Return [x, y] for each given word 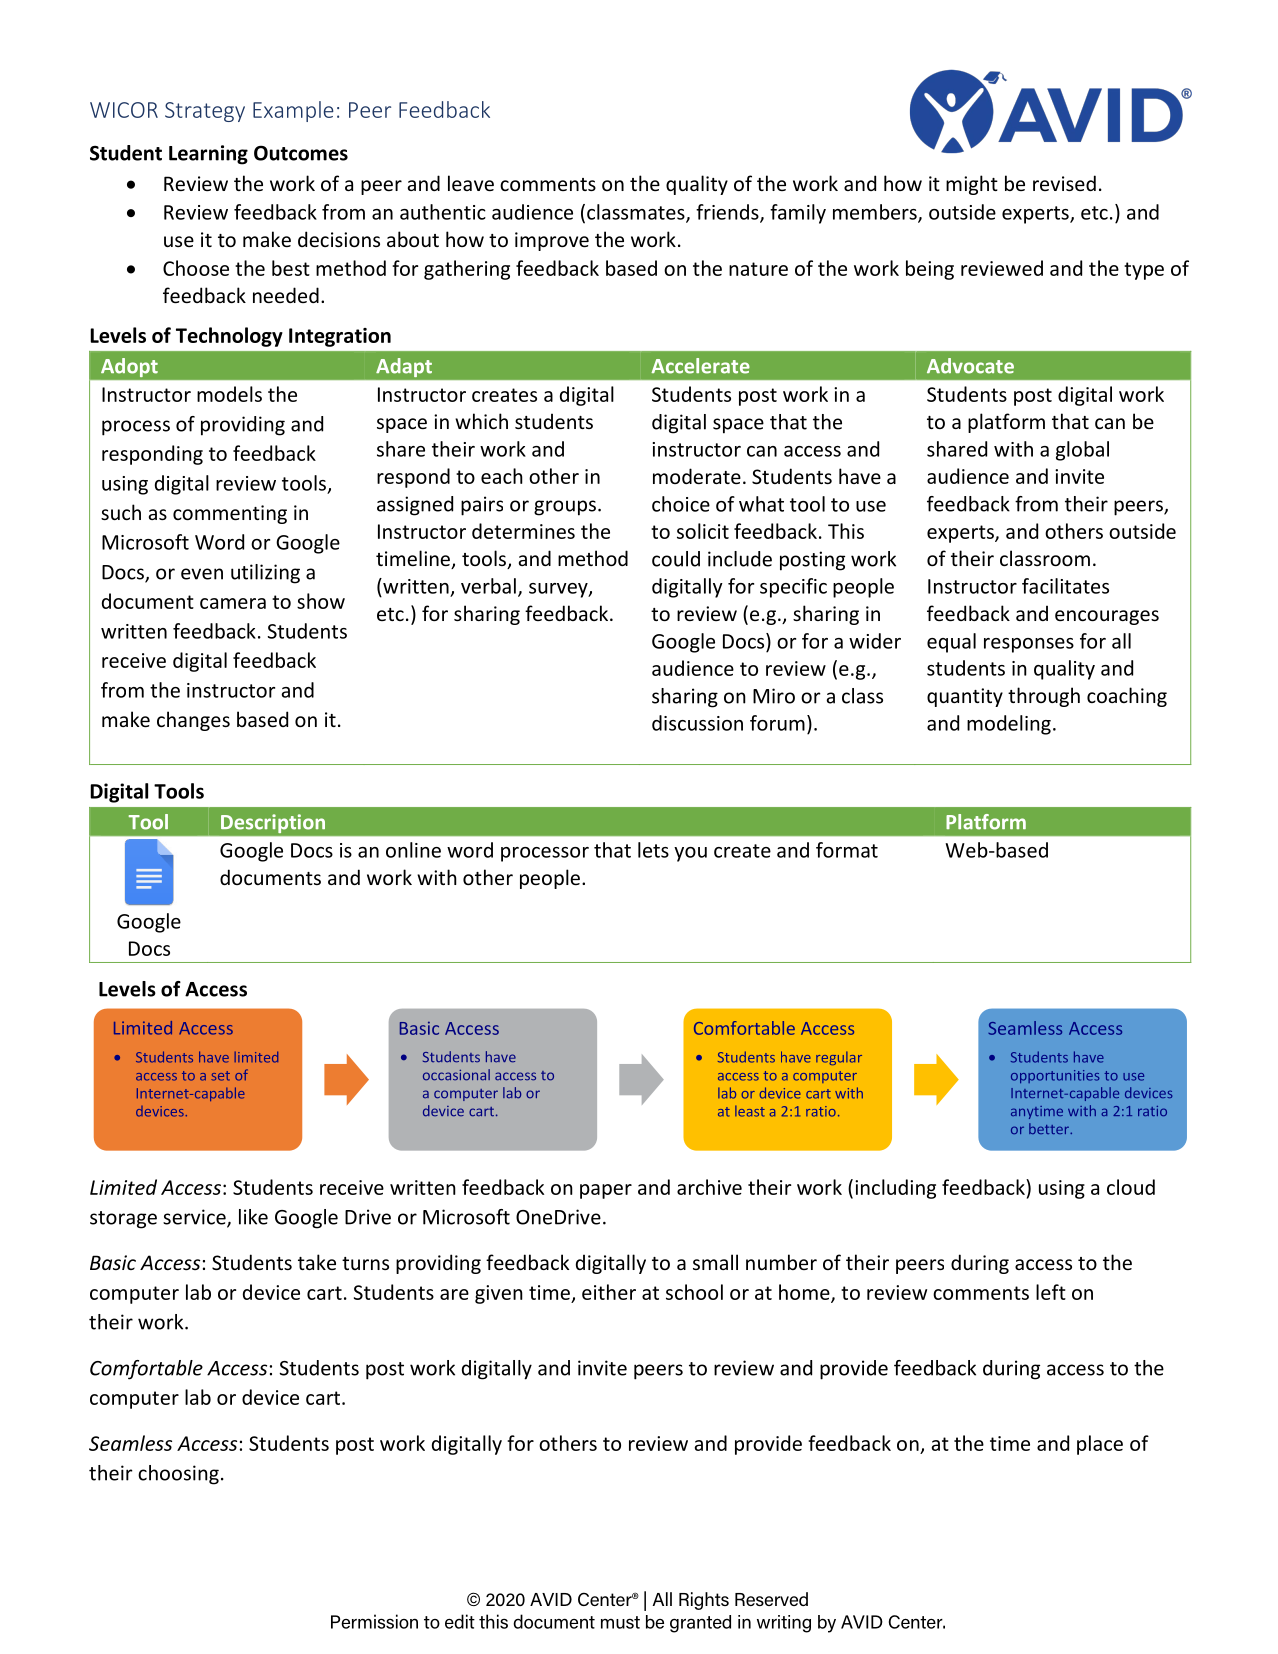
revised [1064, 183]
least [750, 1111]
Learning [208, 155]
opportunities [1055, 1076]
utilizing [265, 574]
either [609, 1292]
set [220, 1076]
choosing [178, 1475]
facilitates [1065, 586]
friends [728, 213]
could [676, 559]
